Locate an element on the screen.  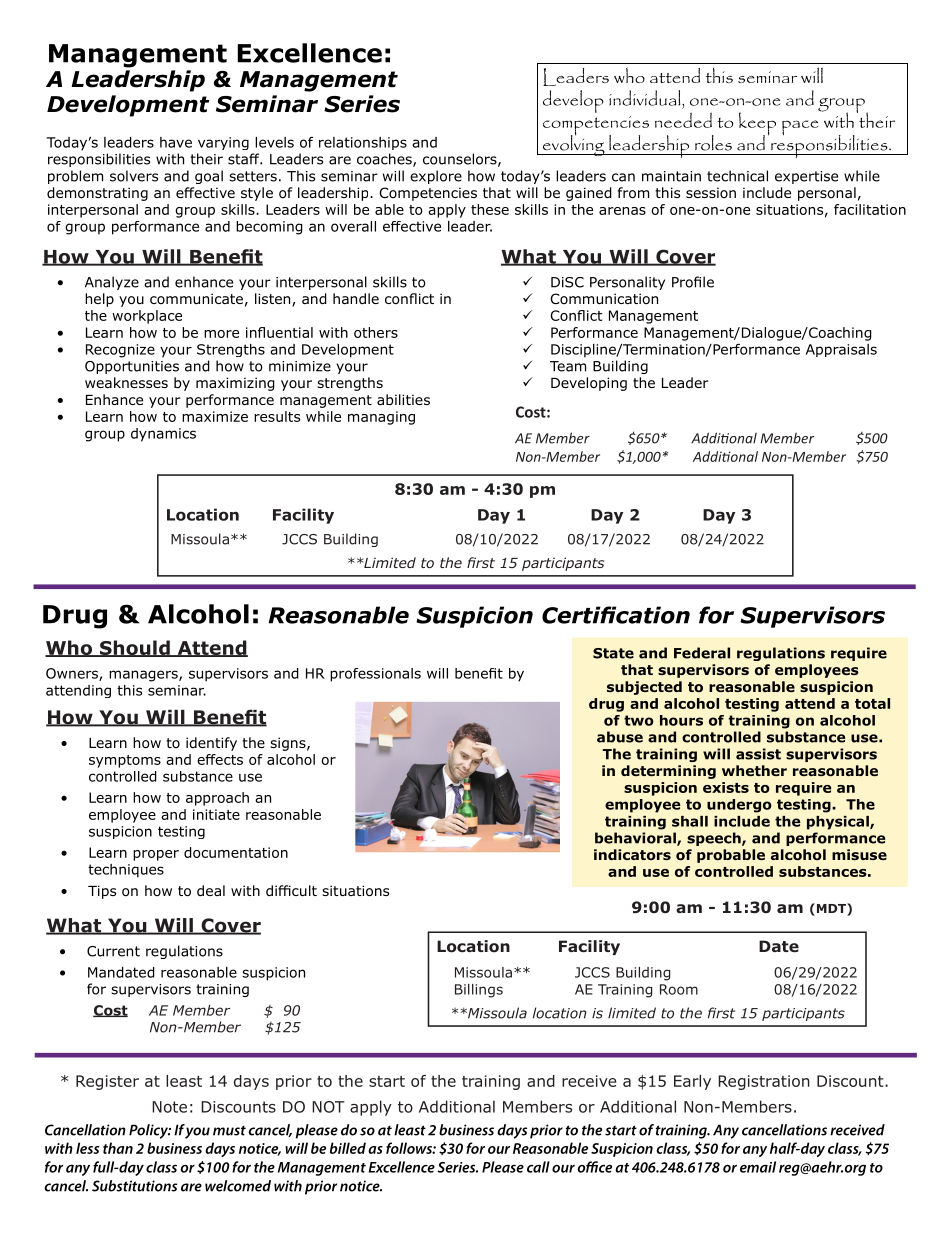
explore is located at coordinates (436, 177).
